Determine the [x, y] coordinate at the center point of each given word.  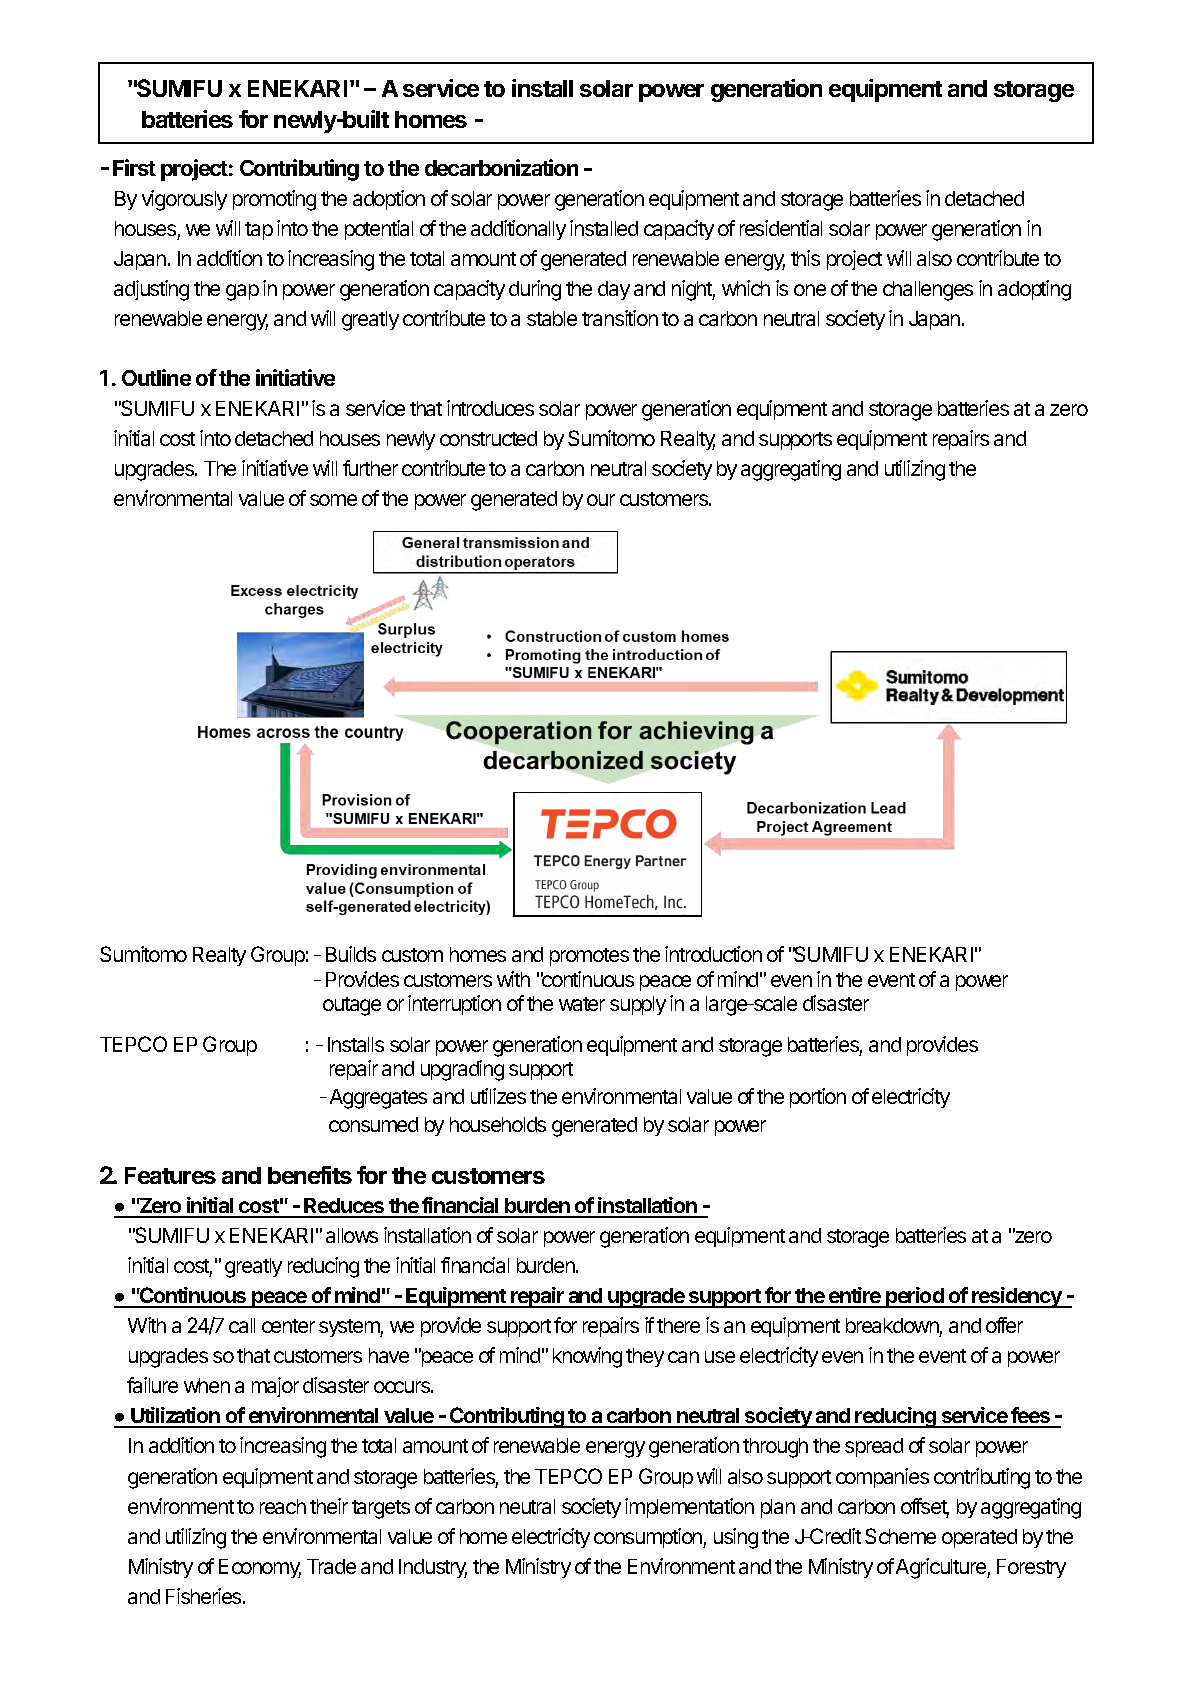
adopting [1034, 290]
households [498, 1124]
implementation [689, 1508]
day [614, 290]
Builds [351, 954]
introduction [713, 954]
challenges [928, 291]
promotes [589, 957]
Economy [260, 1568]
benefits [310, 1175]
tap [259, 231]
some [333, 500]
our [601, 500]
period [915, 1297]
